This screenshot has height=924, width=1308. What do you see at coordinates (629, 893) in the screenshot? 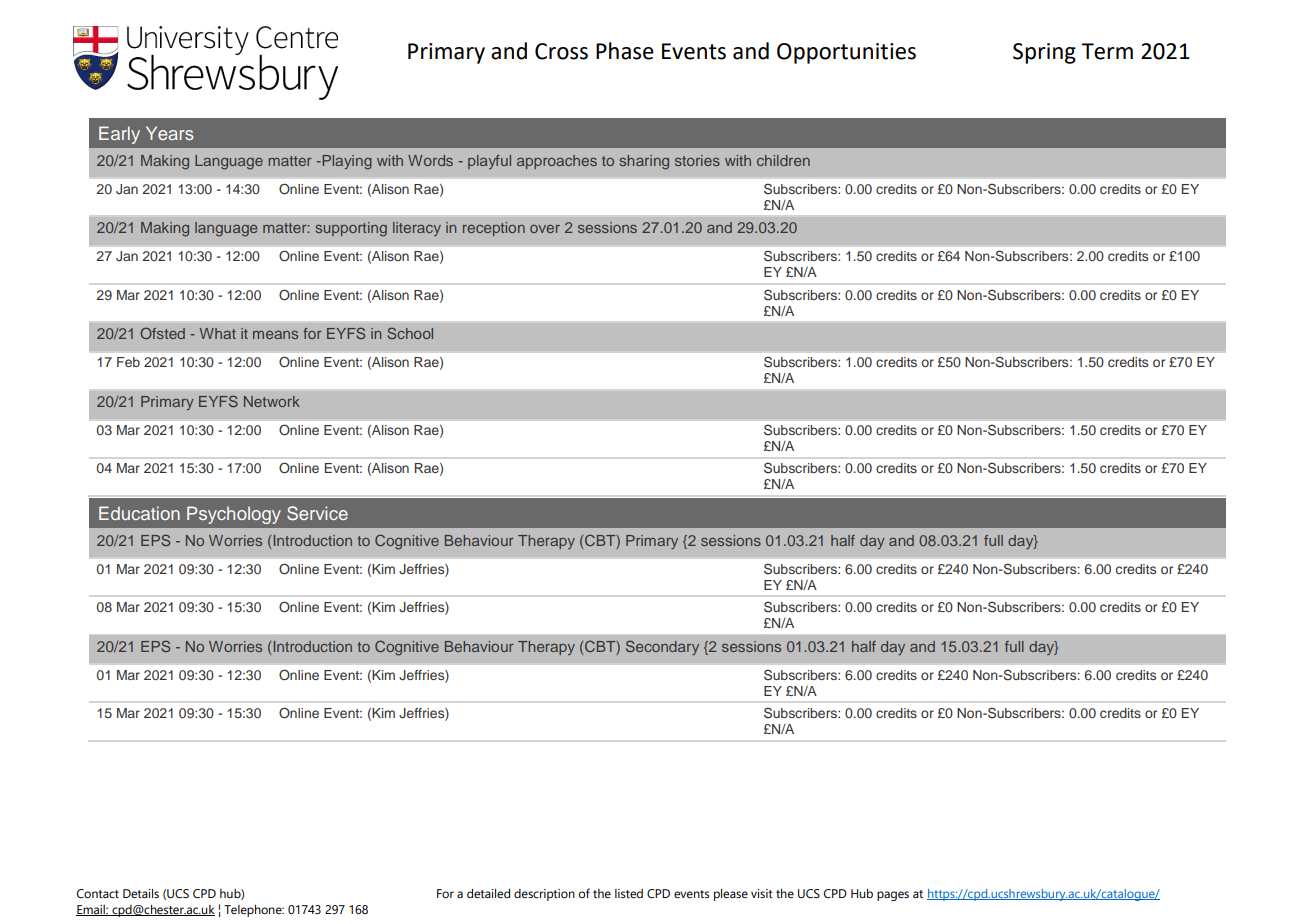
I see `listed` at bounding box center [629, 893].
